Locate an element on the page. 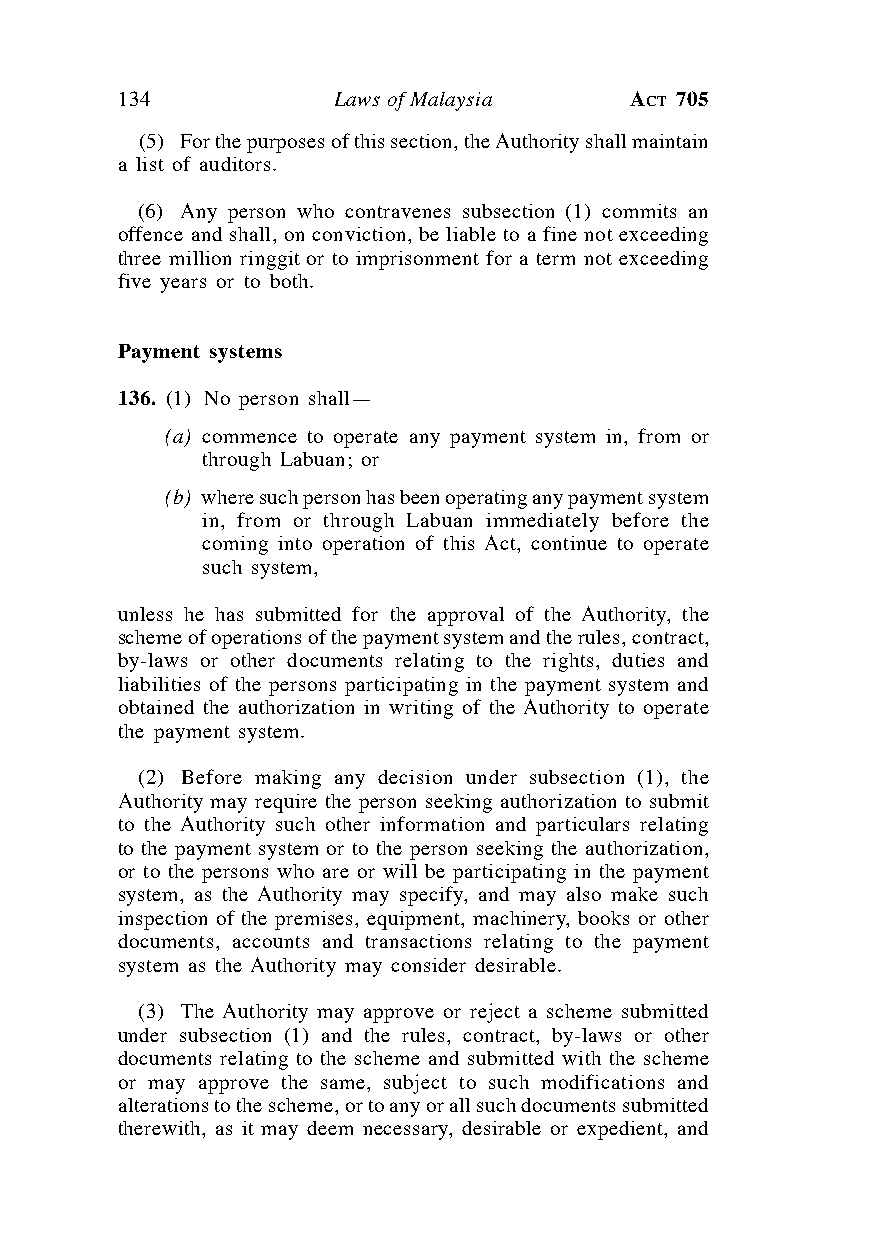  maintain is located at coordinates (669, 141).
